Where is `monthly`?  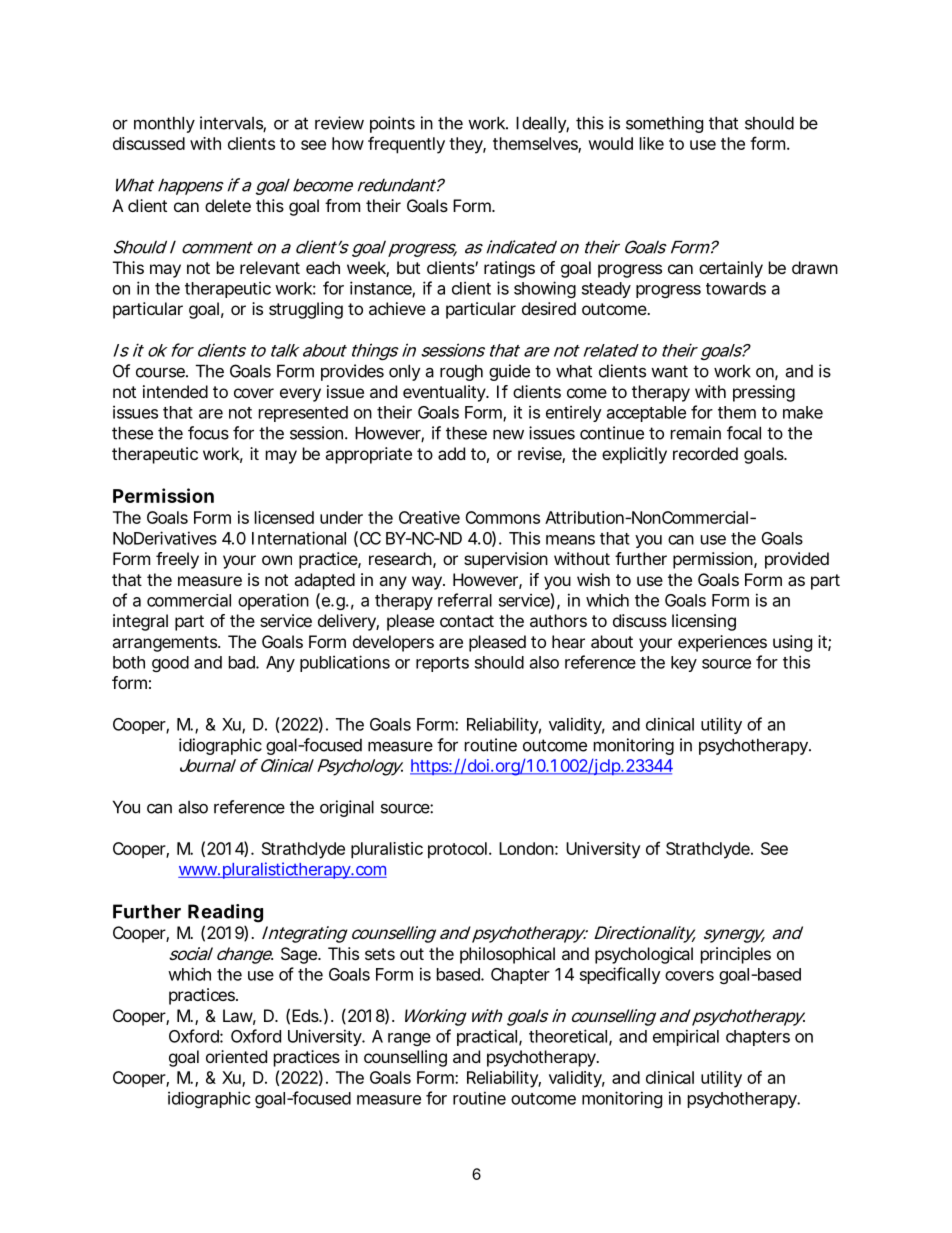 monthly is located at coordinates (164, 124).
